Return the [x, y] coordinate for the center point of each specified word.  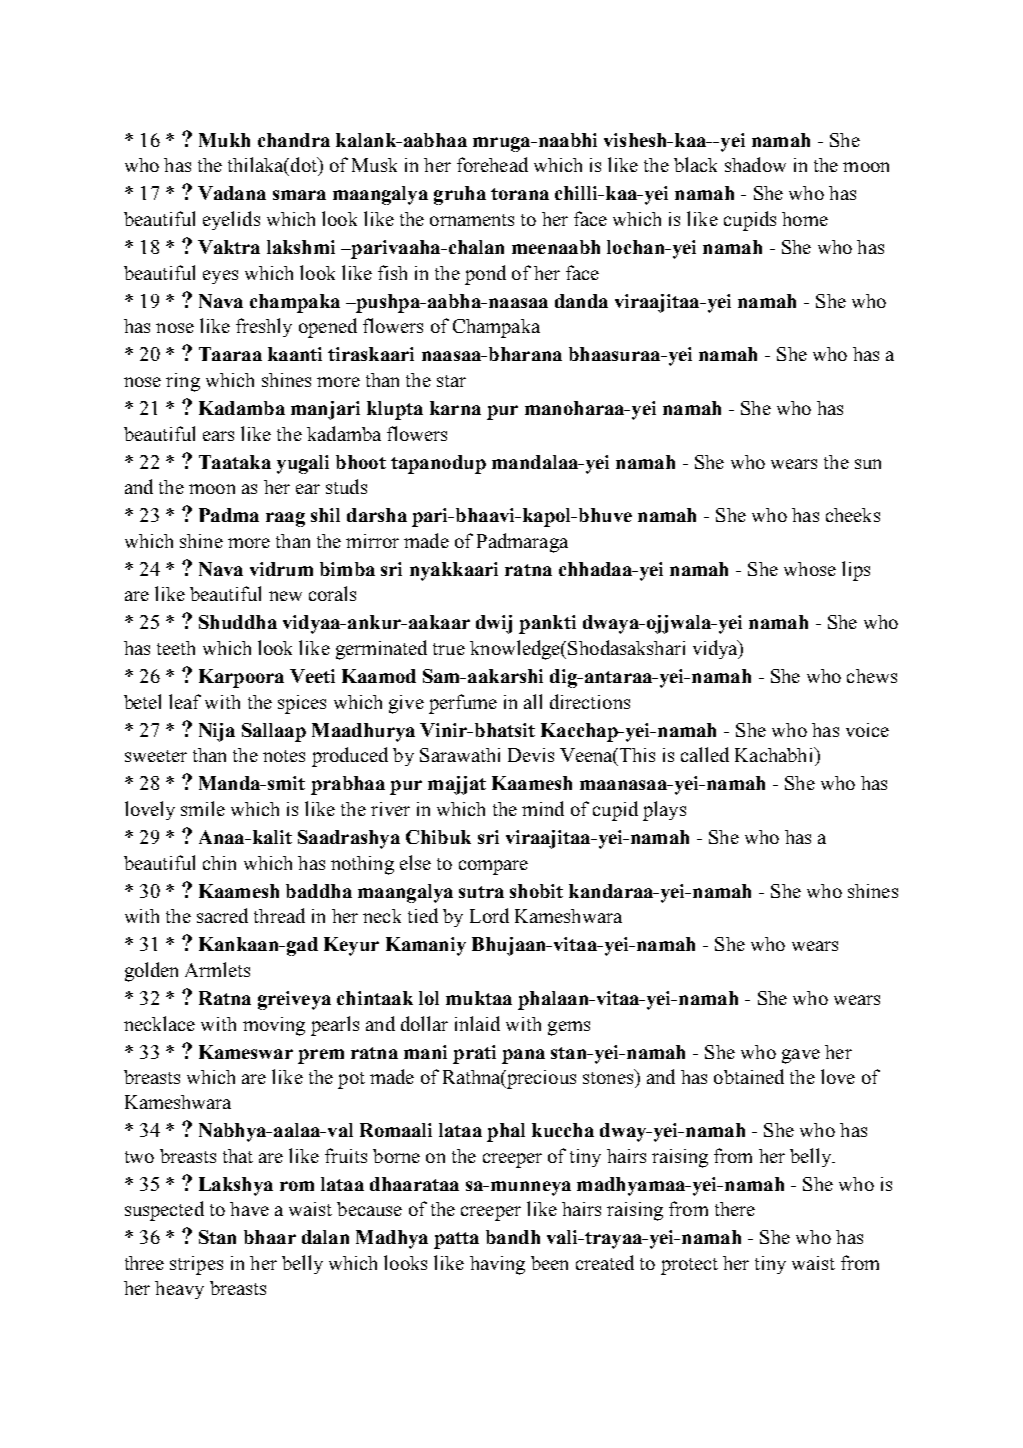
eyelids [231, 220]
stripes [196, 1265]
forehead [492, 164]
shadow [755, 164]
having [497, 1265]
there [735, 1209]
